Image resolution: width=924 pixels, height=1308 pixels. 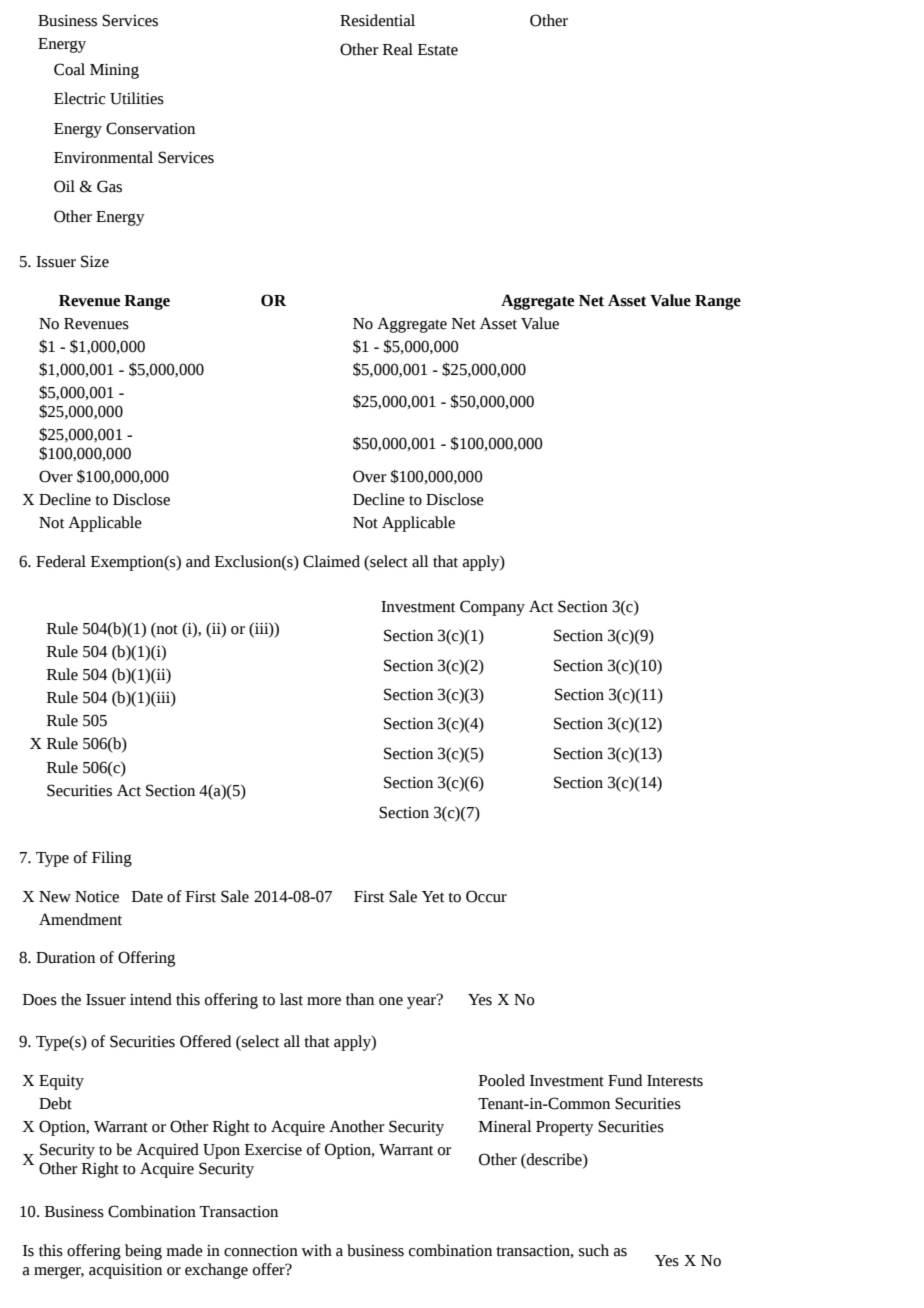 I want to click on Mining, so click(x=114, y=71).
